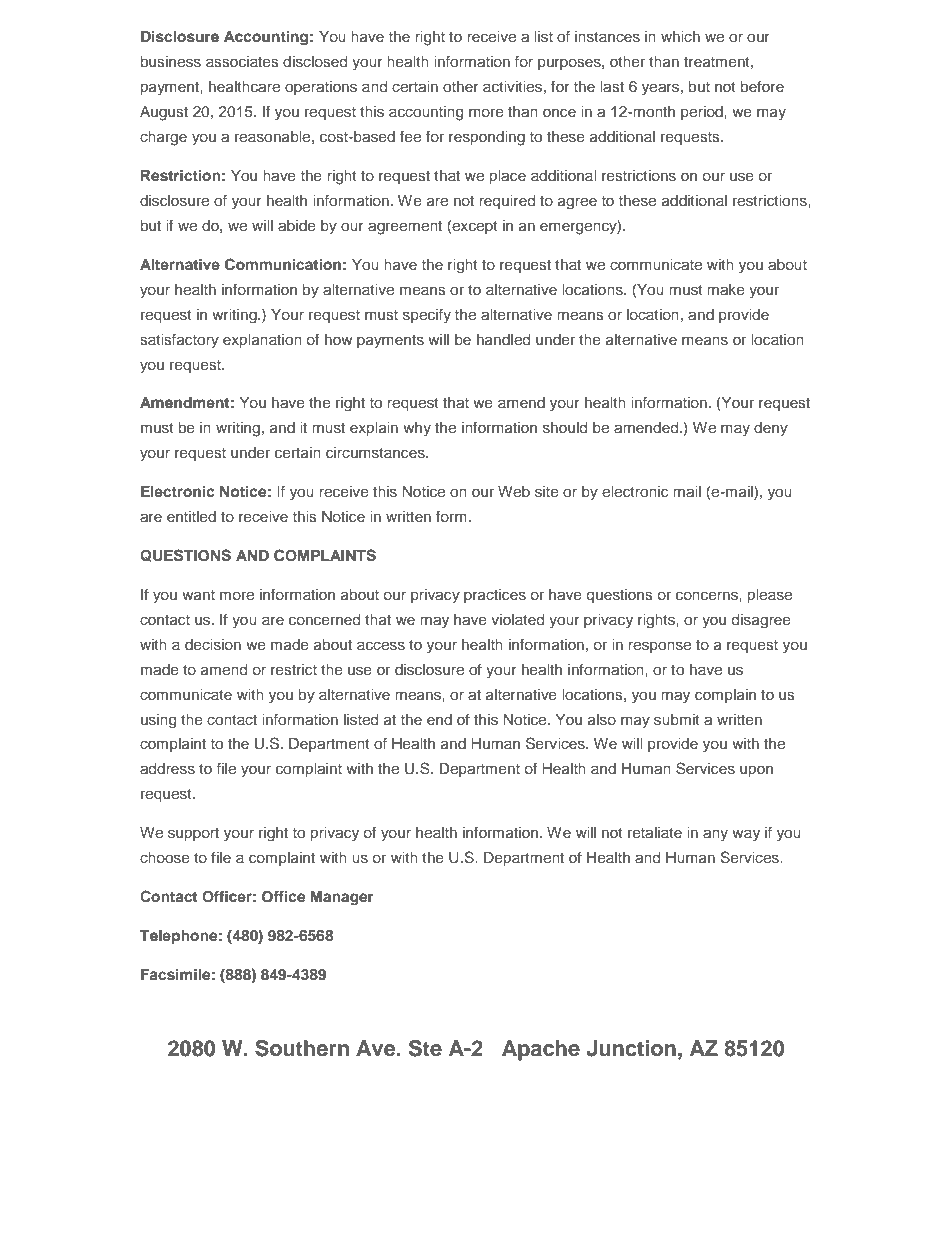 Image resolution: width=952 pixels, height=1233 pixels. What do you see at coordinates (631, 1048) in the document?
I see `Junction` at bounding box center [631, 1048].
